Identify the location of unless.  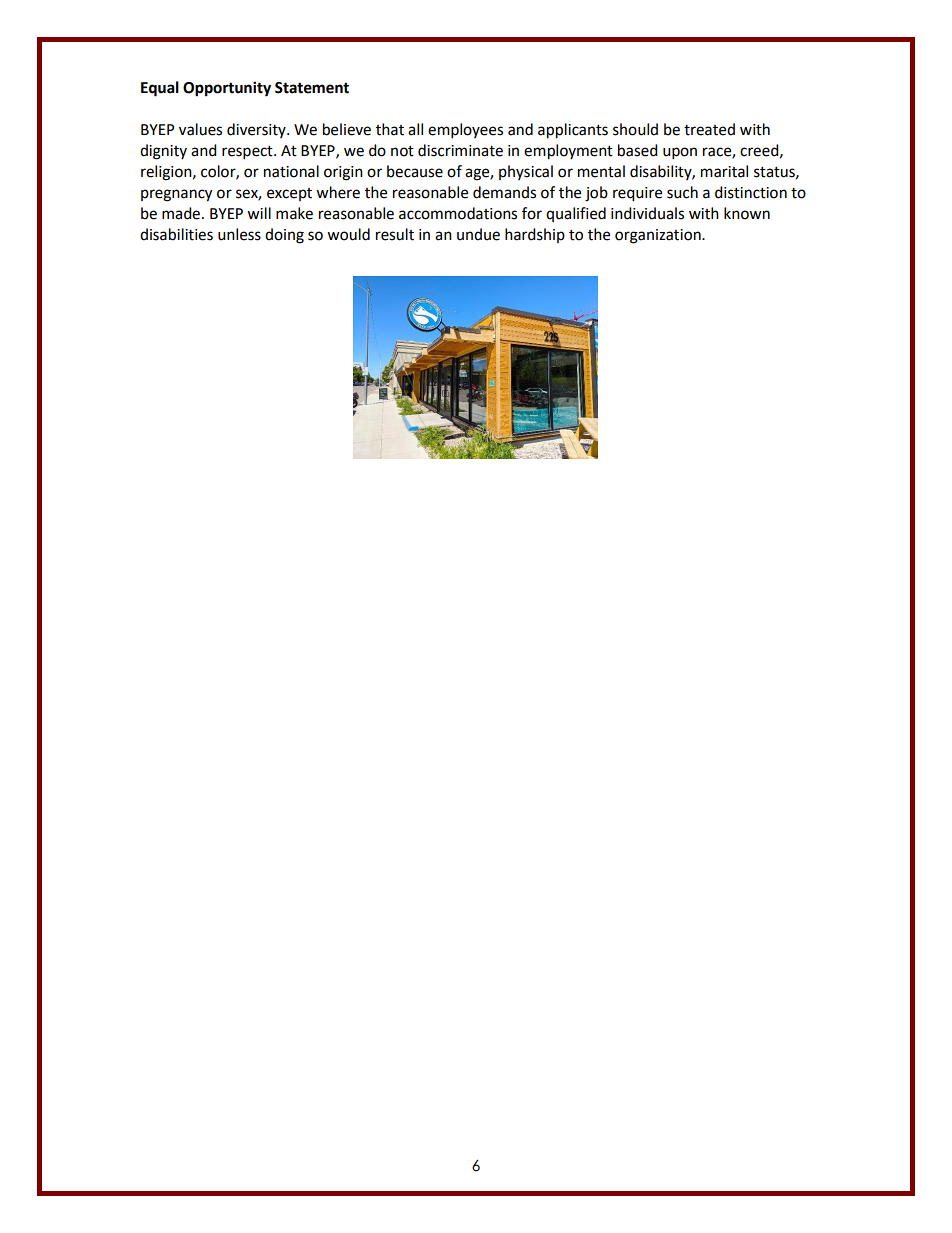
(239, 234).
